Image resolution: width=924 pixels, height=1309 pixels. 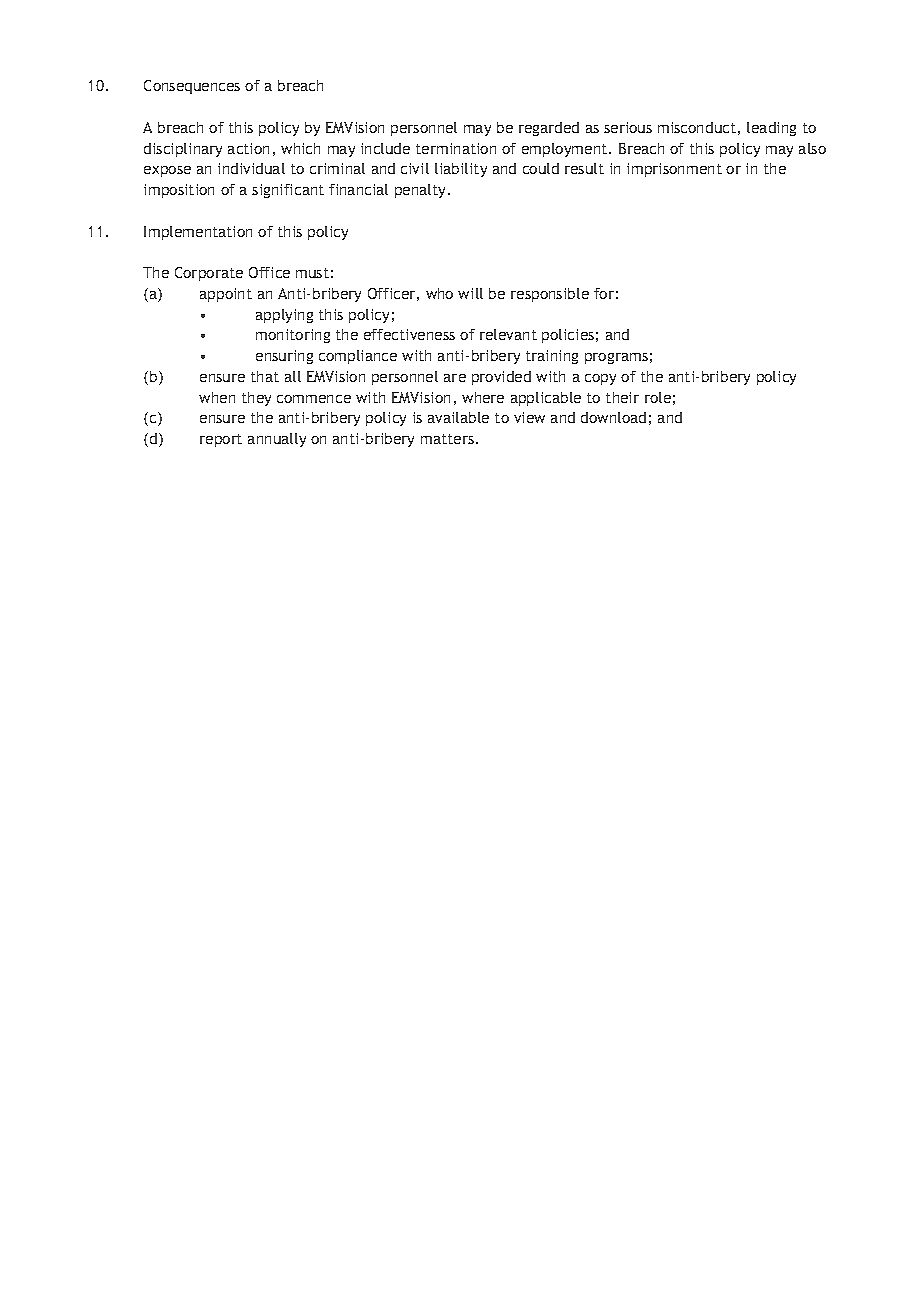 What do you see at coordinates (284, 357) in the image?
I see `ensuring` at bounding box center [284, 357].
